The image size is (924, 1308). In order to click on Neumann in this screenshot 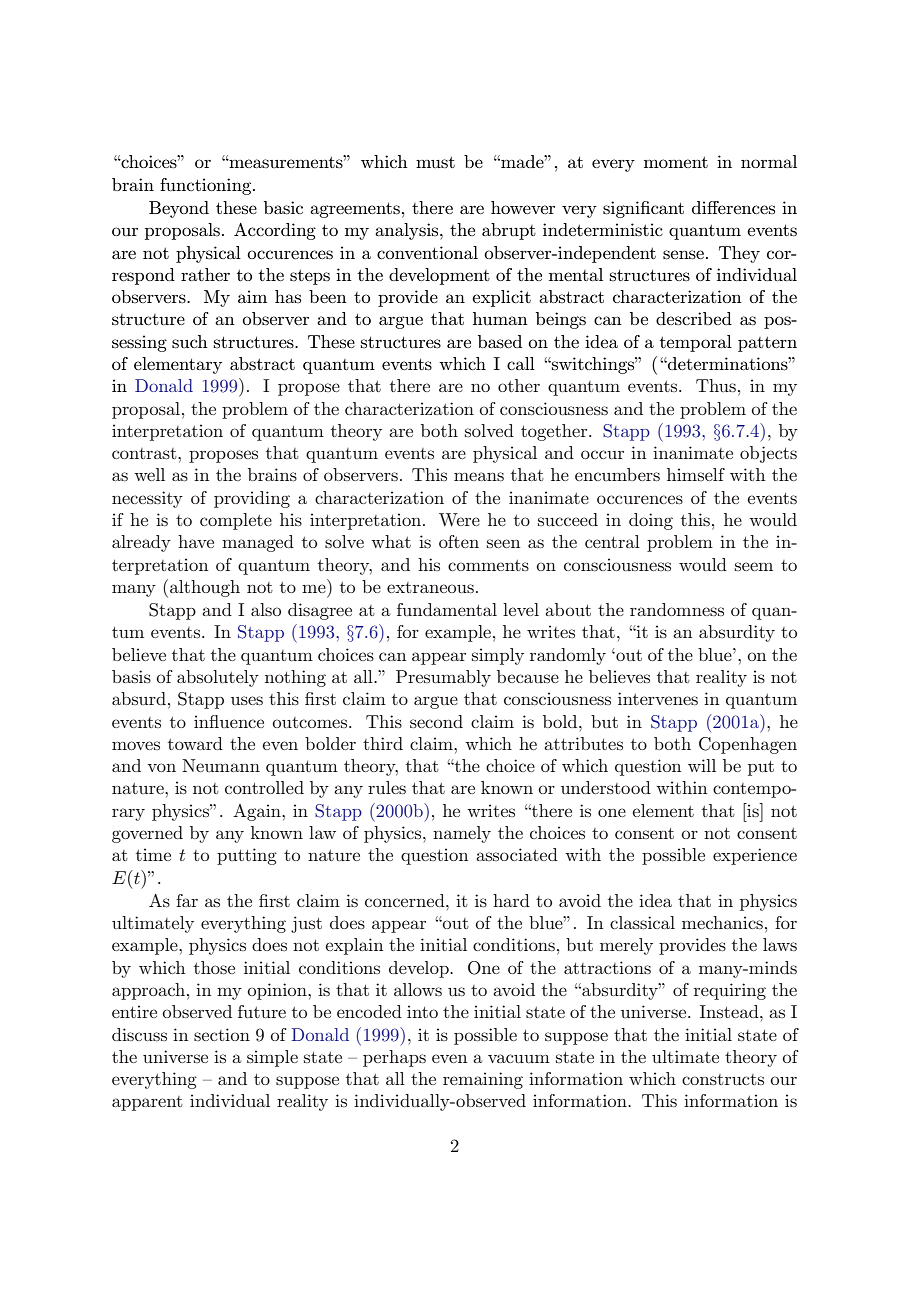, I will do `click(221, 765)`.
